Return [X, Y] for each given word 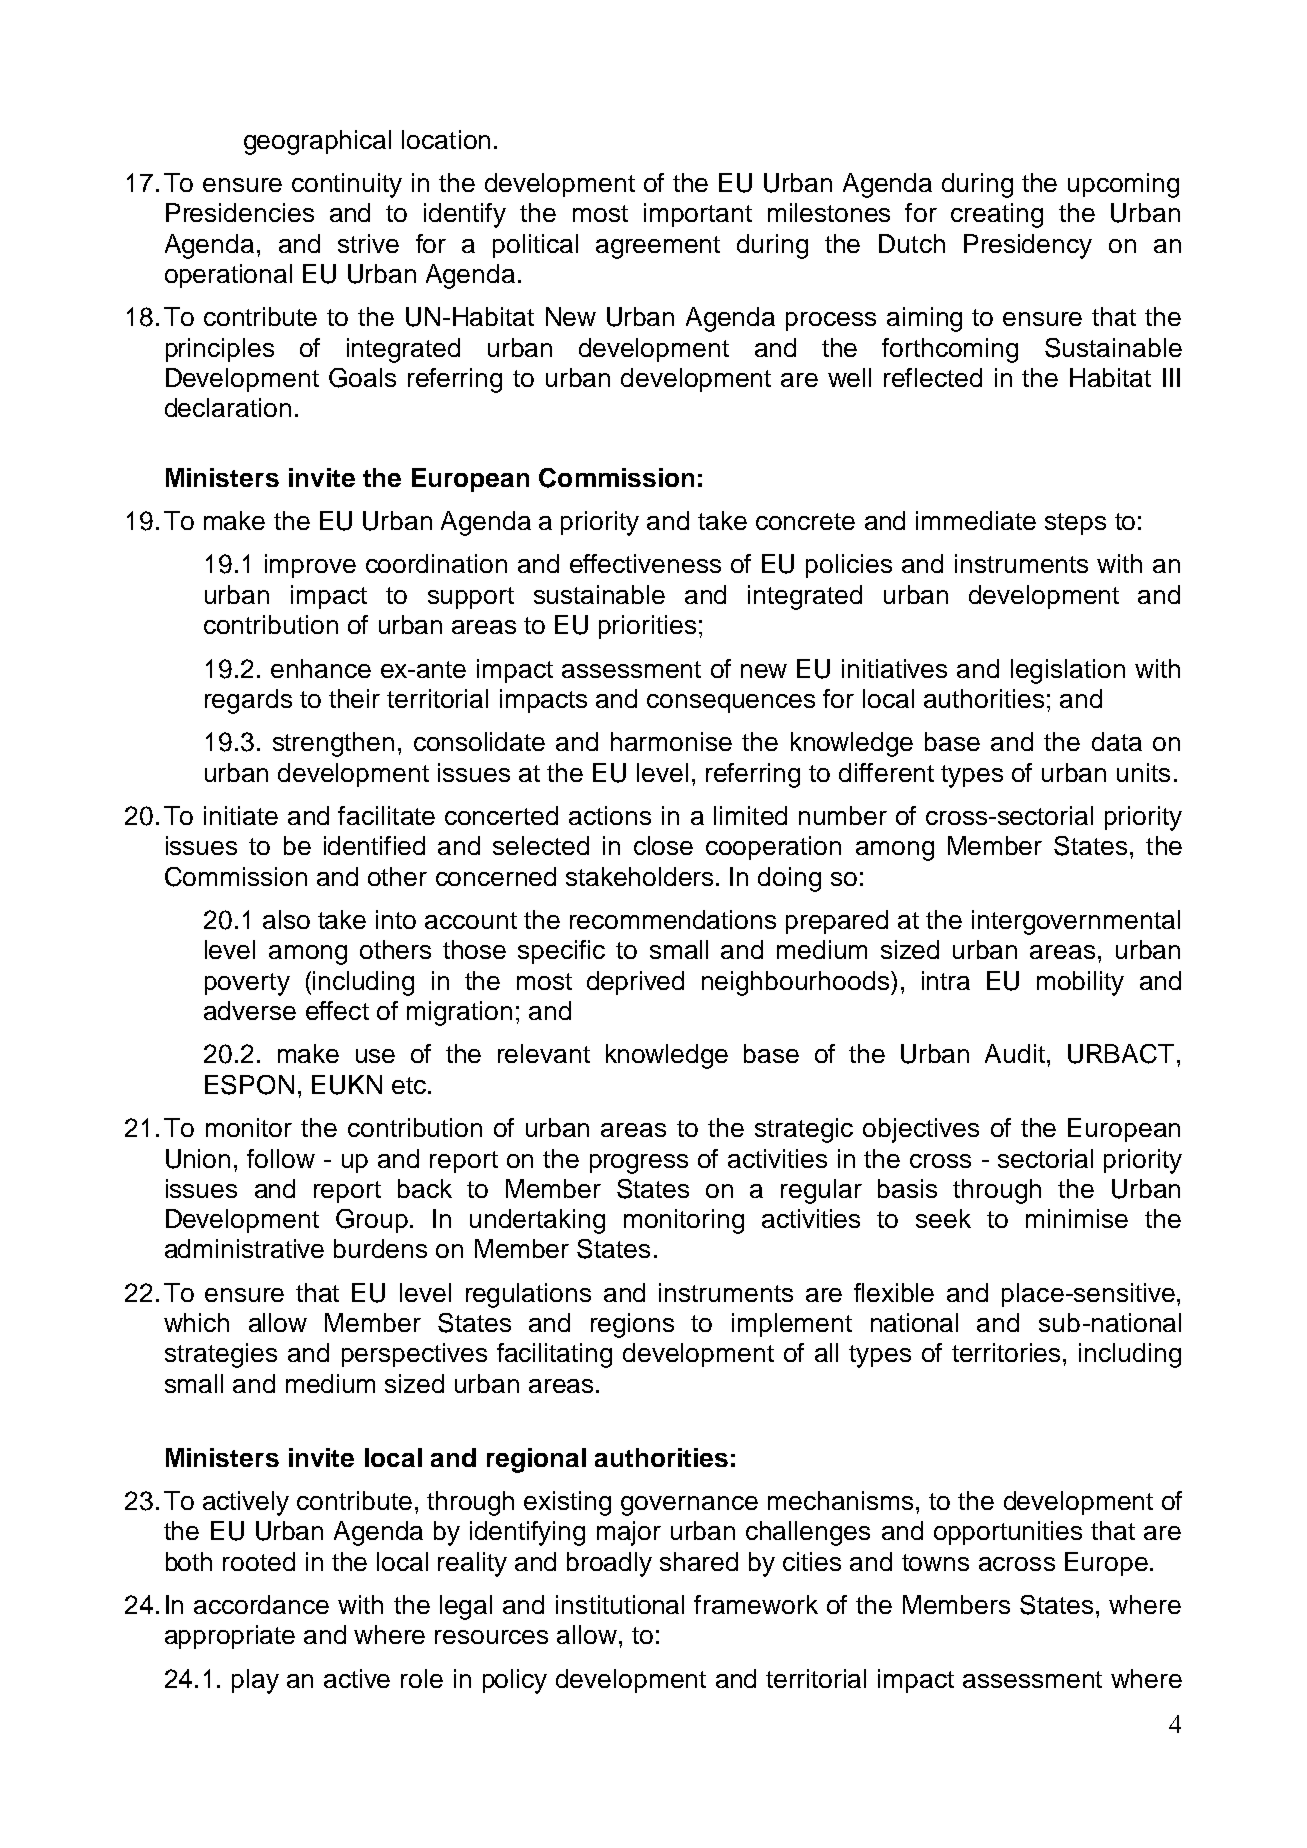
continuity [347, 185]
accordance [261, 1604]
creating [997, 215]
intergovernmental [1076, 922]
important [698, 215]
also [286, 919]
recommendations [673, 919]
